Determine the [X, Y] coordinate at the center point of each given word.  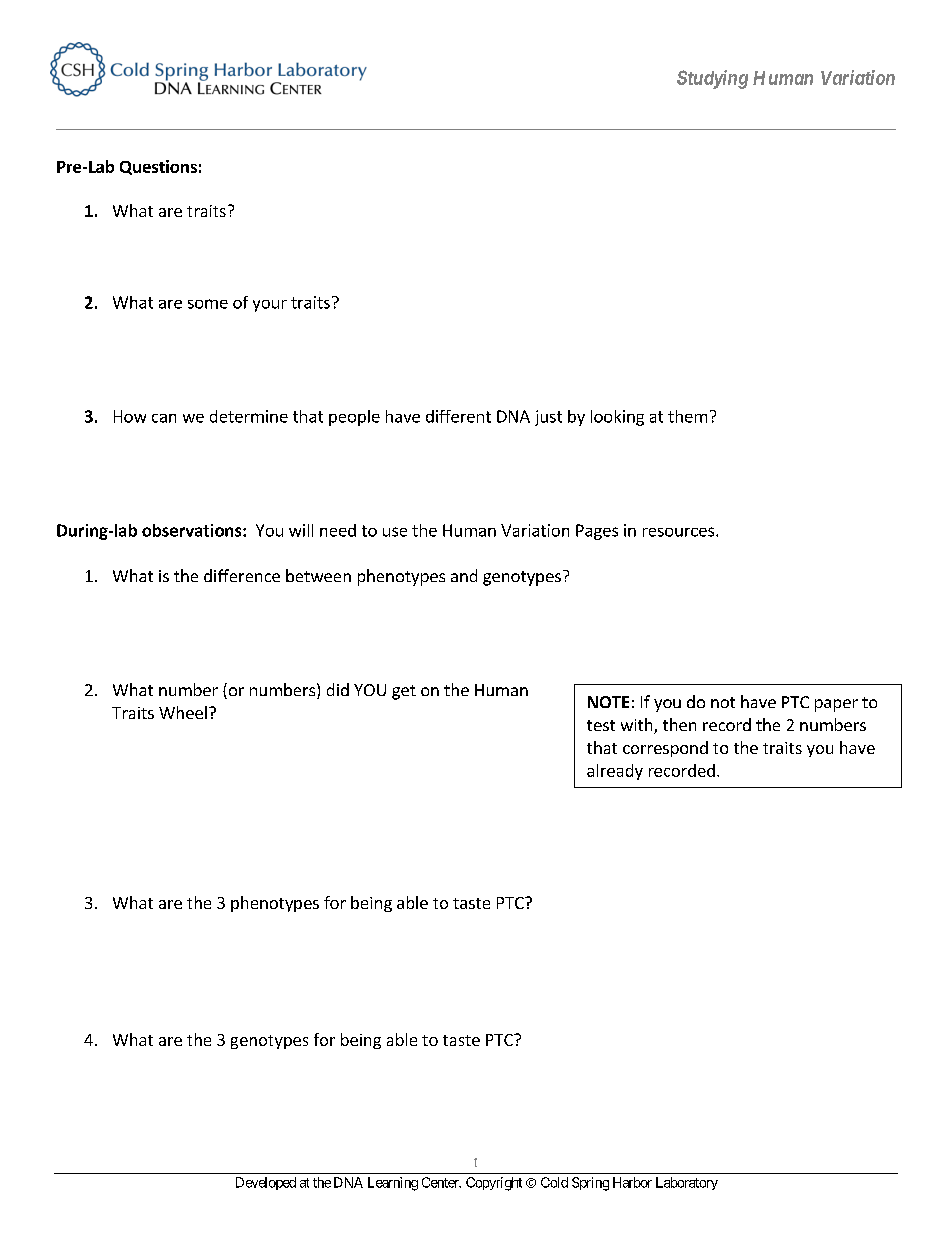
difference [242, 575]
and [464, 575]
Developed [266, 1183]
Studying [712, 79]
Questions [158, 167]
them [687, 416]
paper [836, 705]
